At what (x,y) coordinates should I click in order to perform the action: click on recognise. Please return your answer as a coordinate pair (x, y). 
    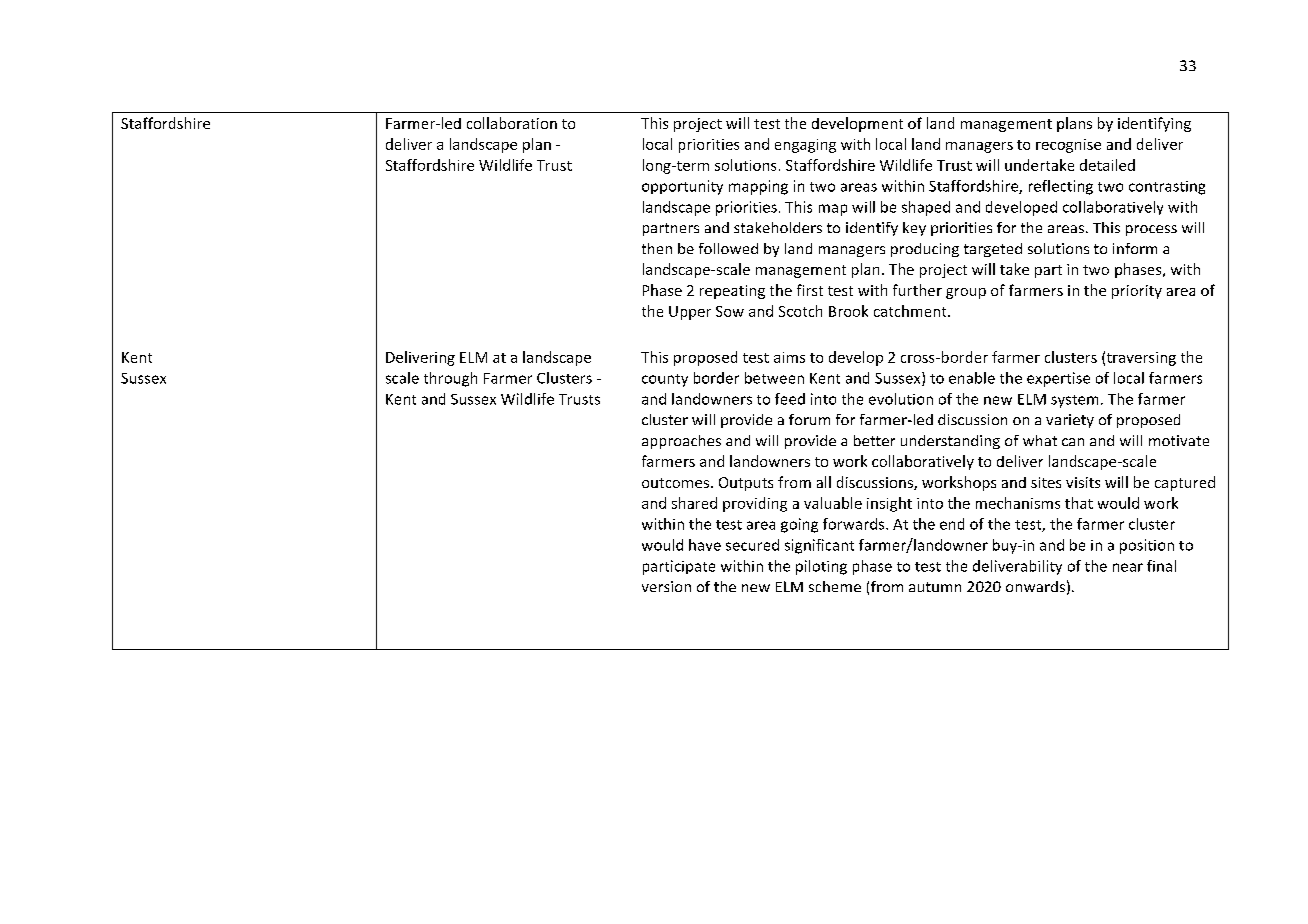
    Looking at the image, I should click on (1068, 146).
